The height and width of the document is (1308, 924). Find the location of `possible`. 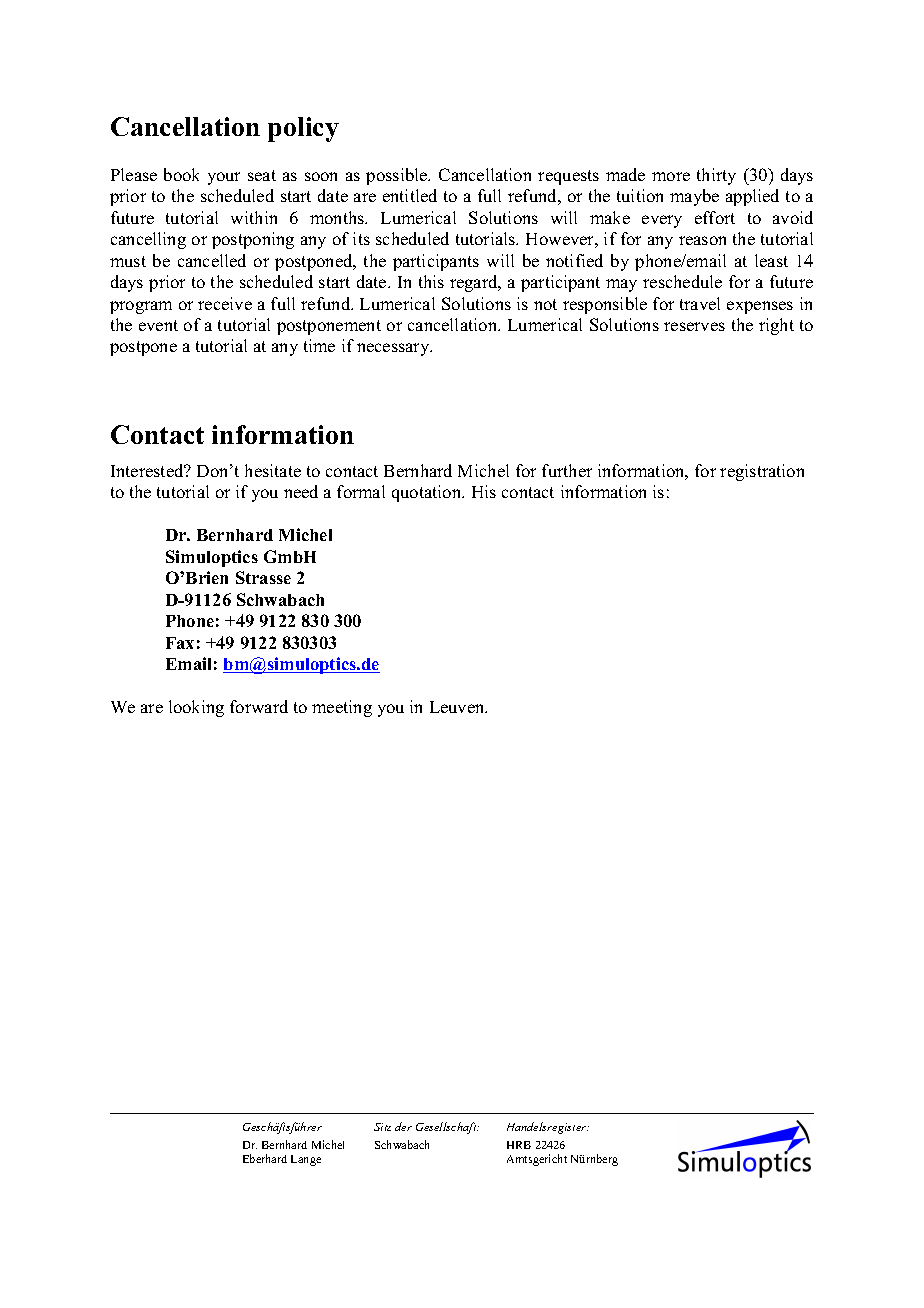

possible is located at coordinates (398, 176).
